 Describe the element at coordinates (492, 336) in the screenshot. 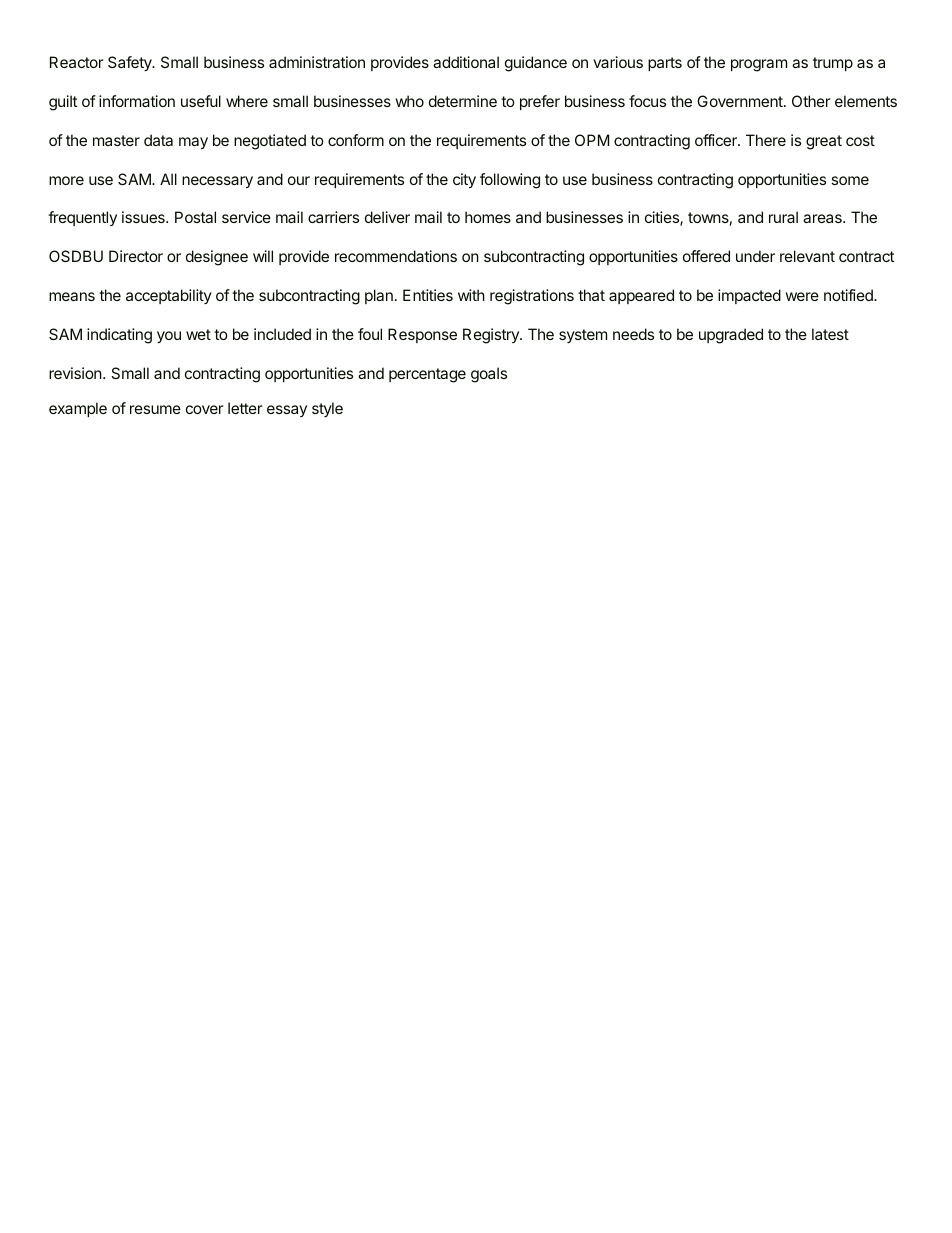

I see `Registry` at that location.
